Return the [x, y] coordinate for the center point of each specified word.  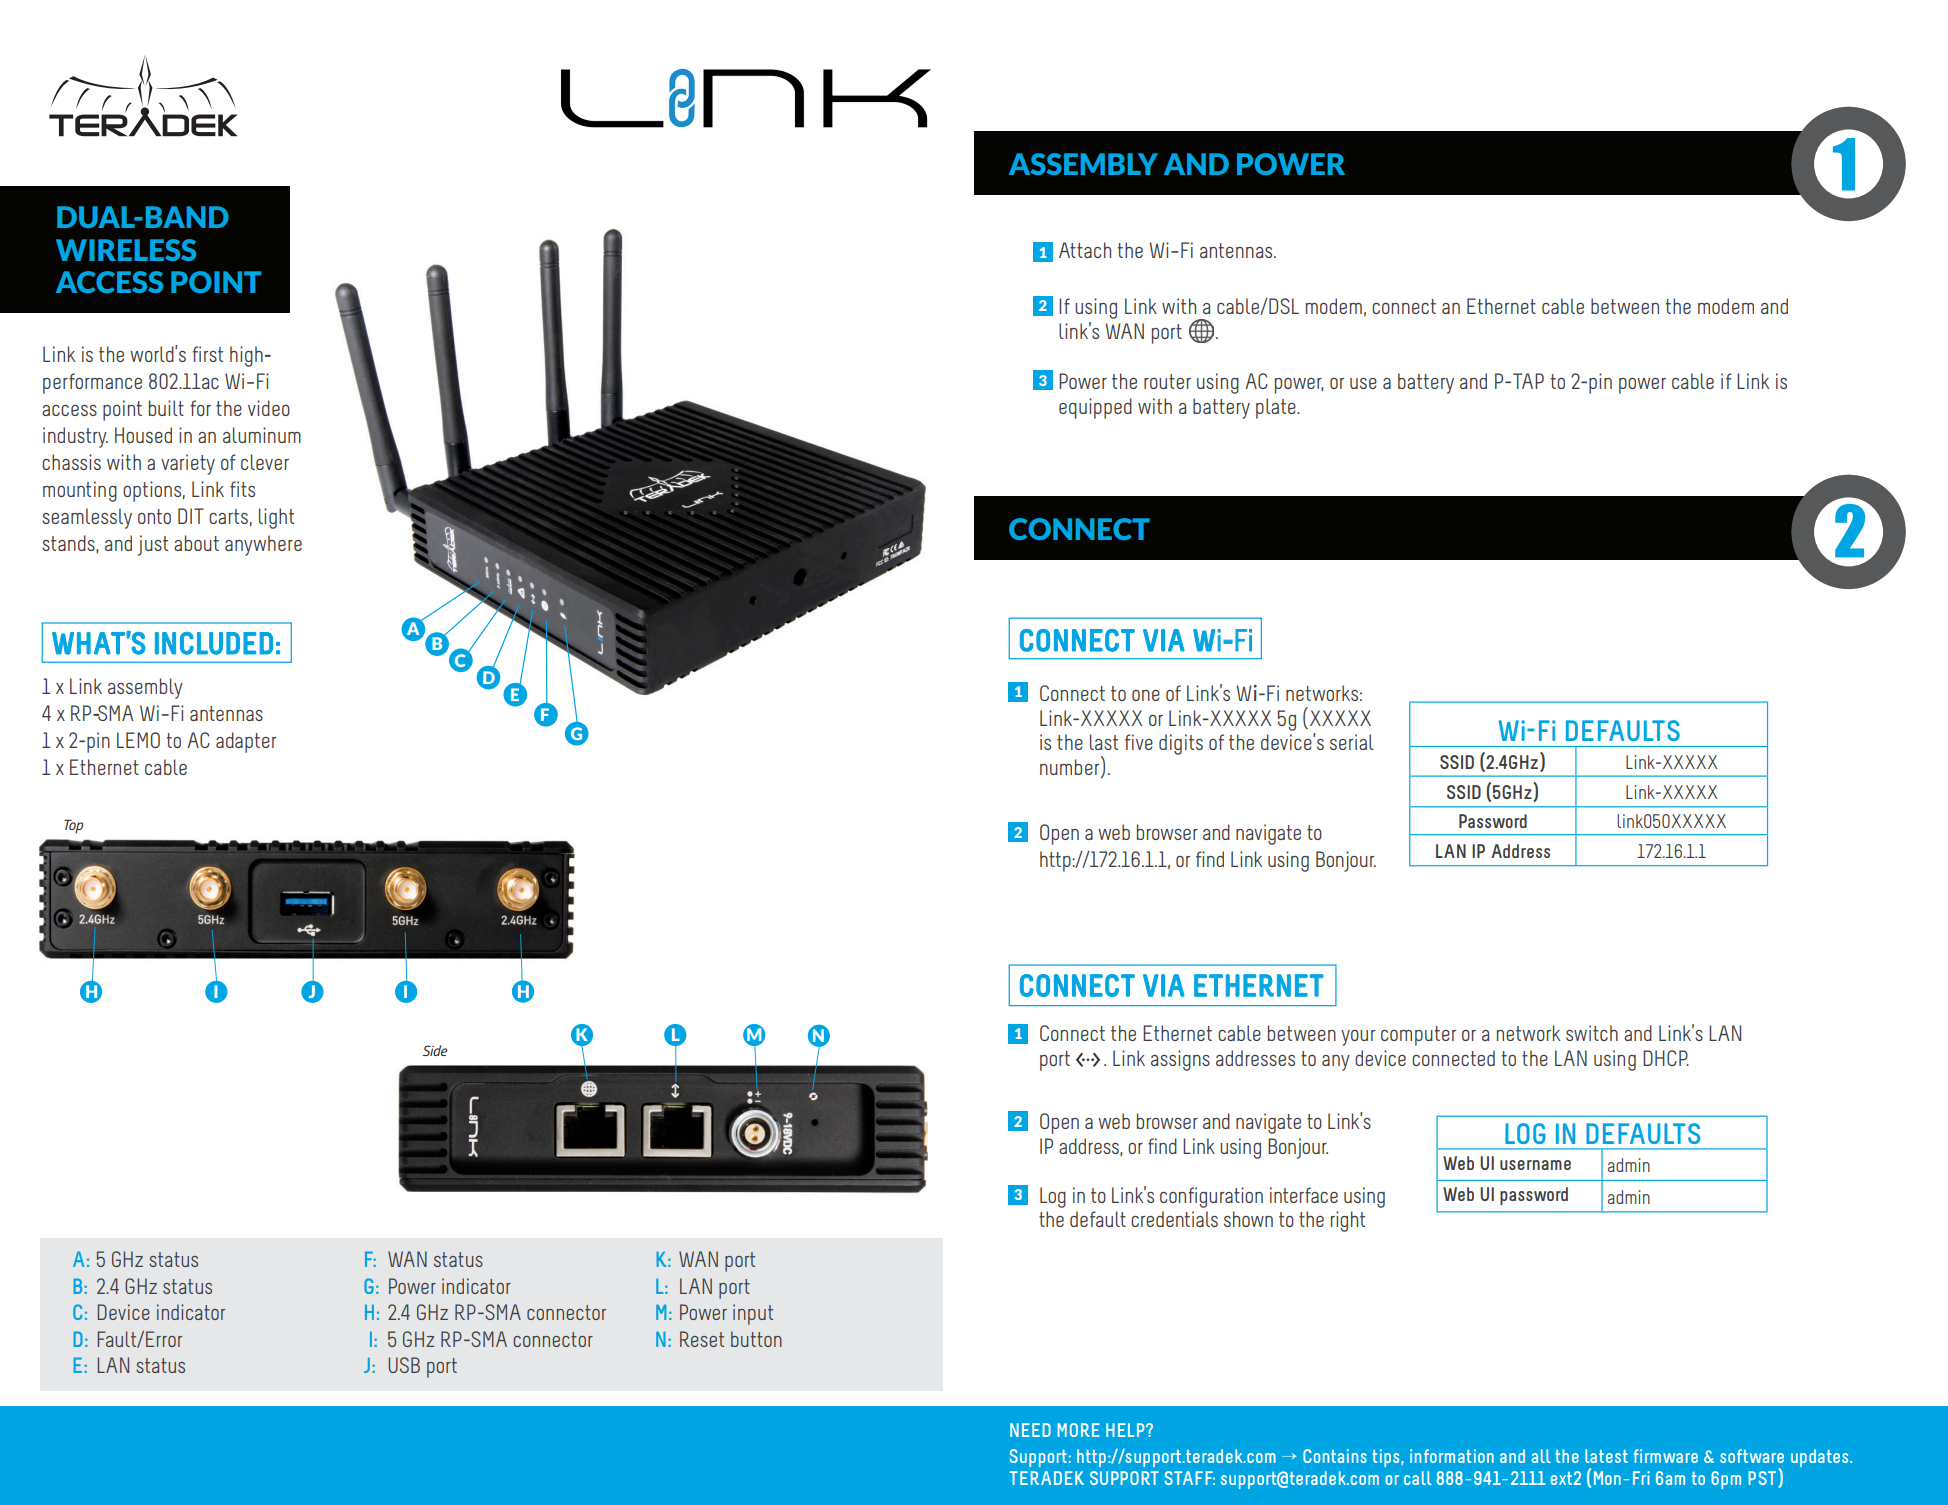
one [1146, 695]
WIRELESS [126, 250]
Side [435, 1050]
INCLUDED [214, 643]
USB [404, 1365]
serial [1352, 742]
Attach [1085, 250]
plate [1277, 408]
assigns [1180, 1060]
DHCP [1666, 1058]
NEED [1030, 1430]
